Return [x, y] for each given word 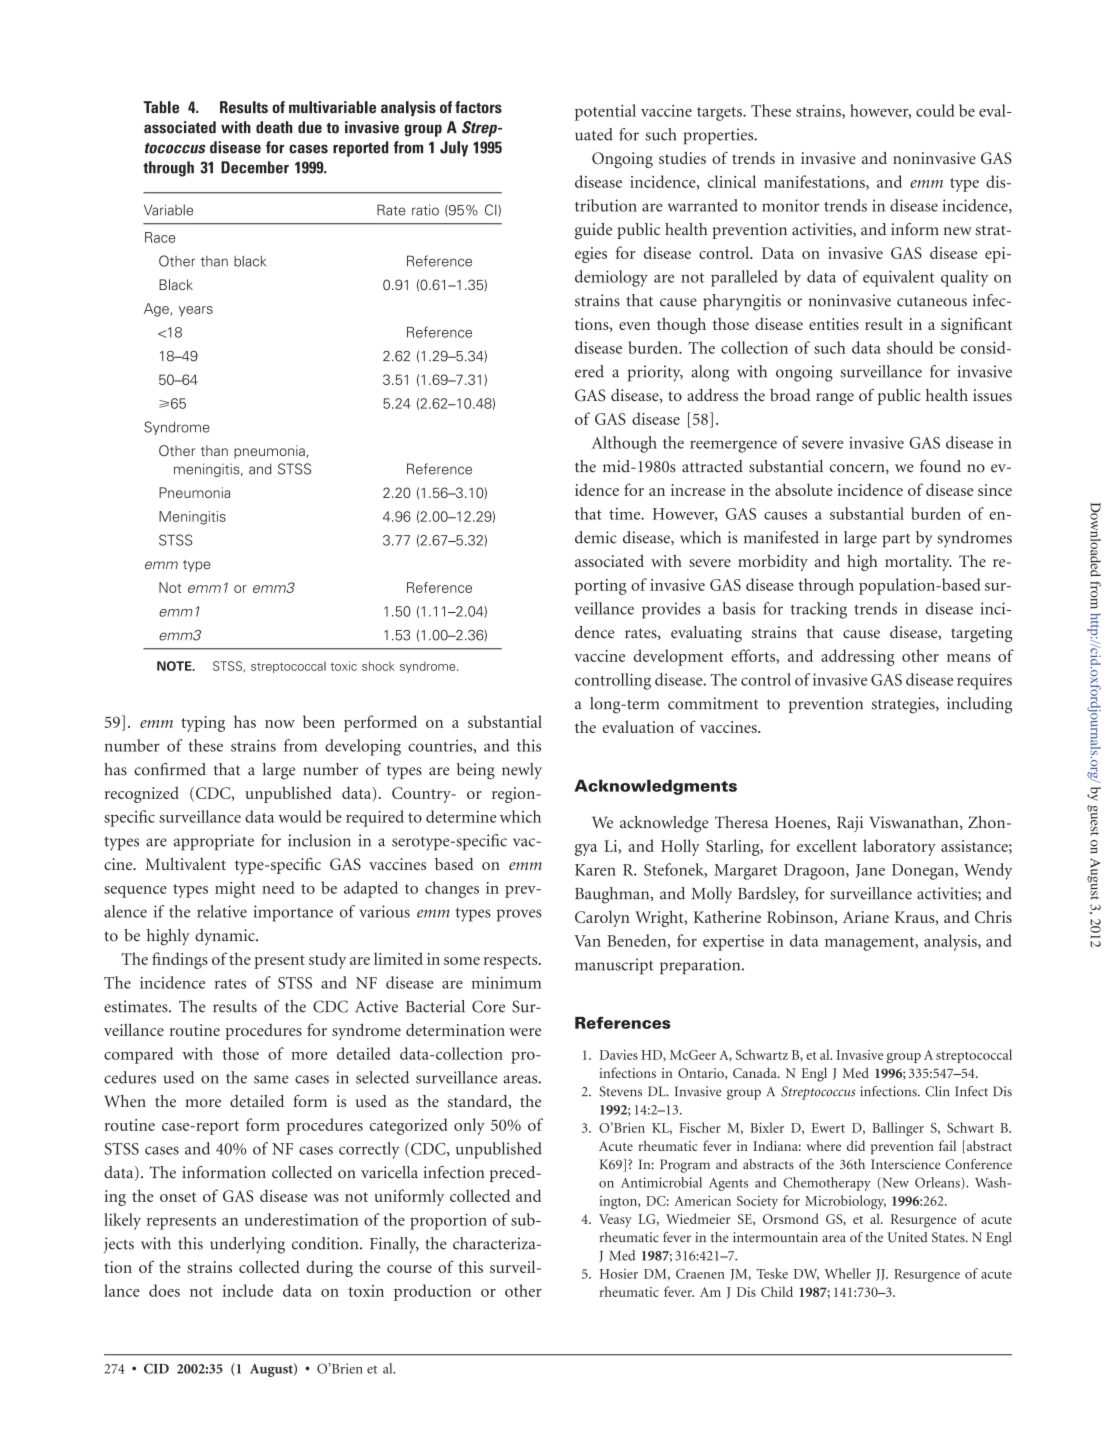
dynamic [226, 937]
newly [522, 771]
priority [655, 373]
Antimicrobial [661, 1182]
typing [203, 724]
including [979, 705]
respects [512, 962]
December [255, 167]
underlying [247, 1245]
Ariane [866, 917]
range [835, 399]
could [935, 110]
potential [605, 112]
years [196, 311]
